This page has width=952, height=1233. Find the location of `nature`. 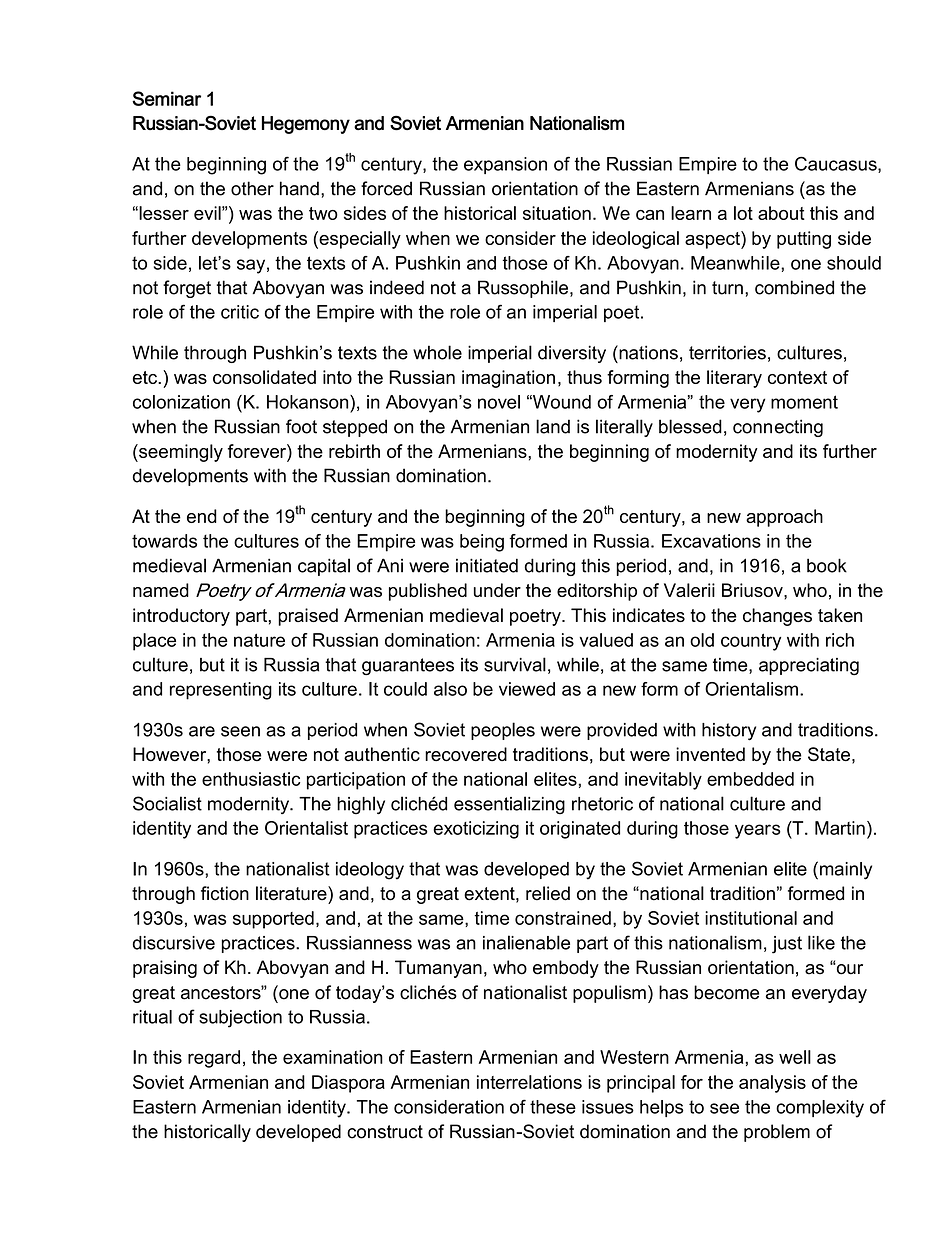

nature is located at coordinates (259, 640).
